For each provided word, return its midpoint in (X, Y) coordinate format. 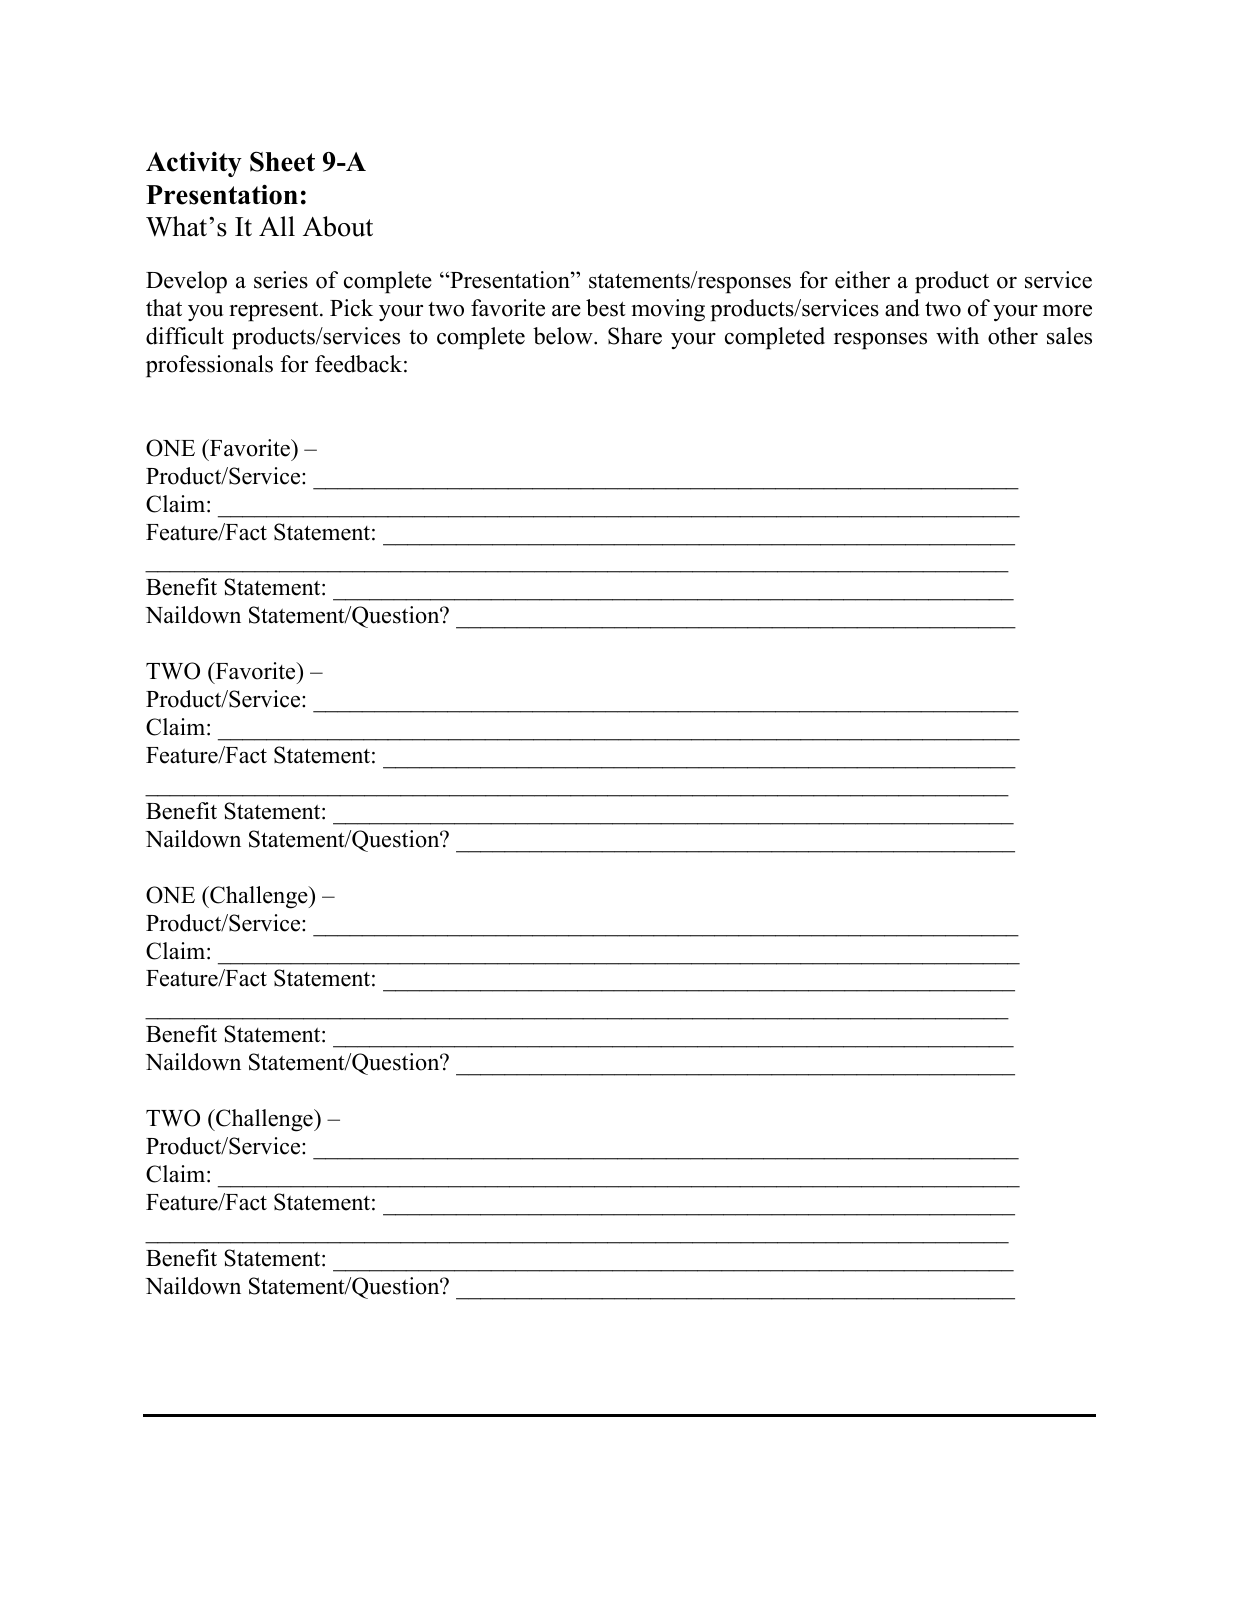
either (862, 280)
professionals (209, 366)
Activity (194, 164)
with (957, 335)
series (281, 280)
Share (635, 336)
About (338, 226)
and (902, 308)
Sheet (282, 161)
